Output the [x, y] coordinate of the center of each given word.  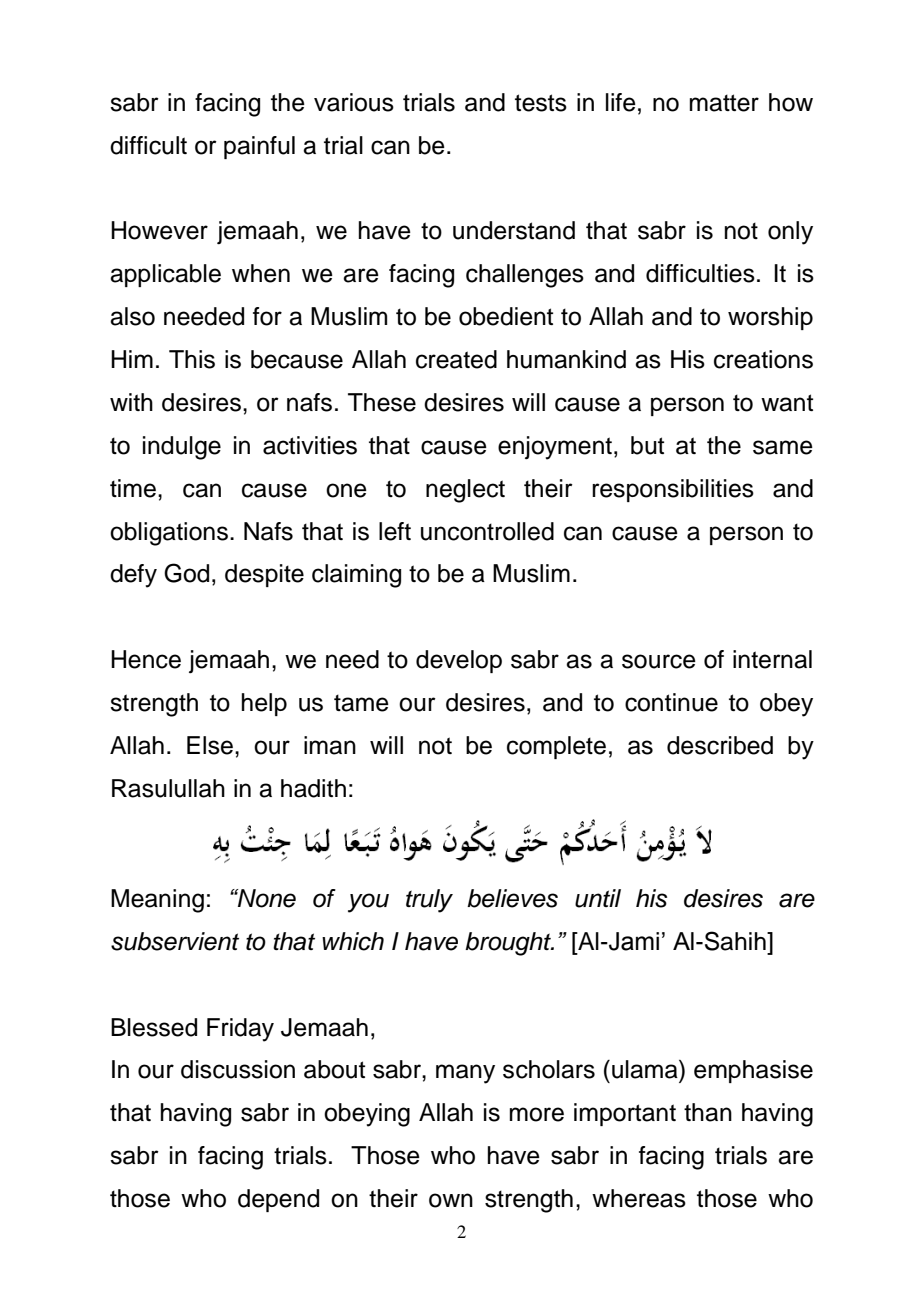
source [659, 661]
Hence [146, 659]
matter [724, 103]
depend [278, 1200]
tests [541, 103]
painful [259, 147]
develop [459, 661]
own [451, 1200]
